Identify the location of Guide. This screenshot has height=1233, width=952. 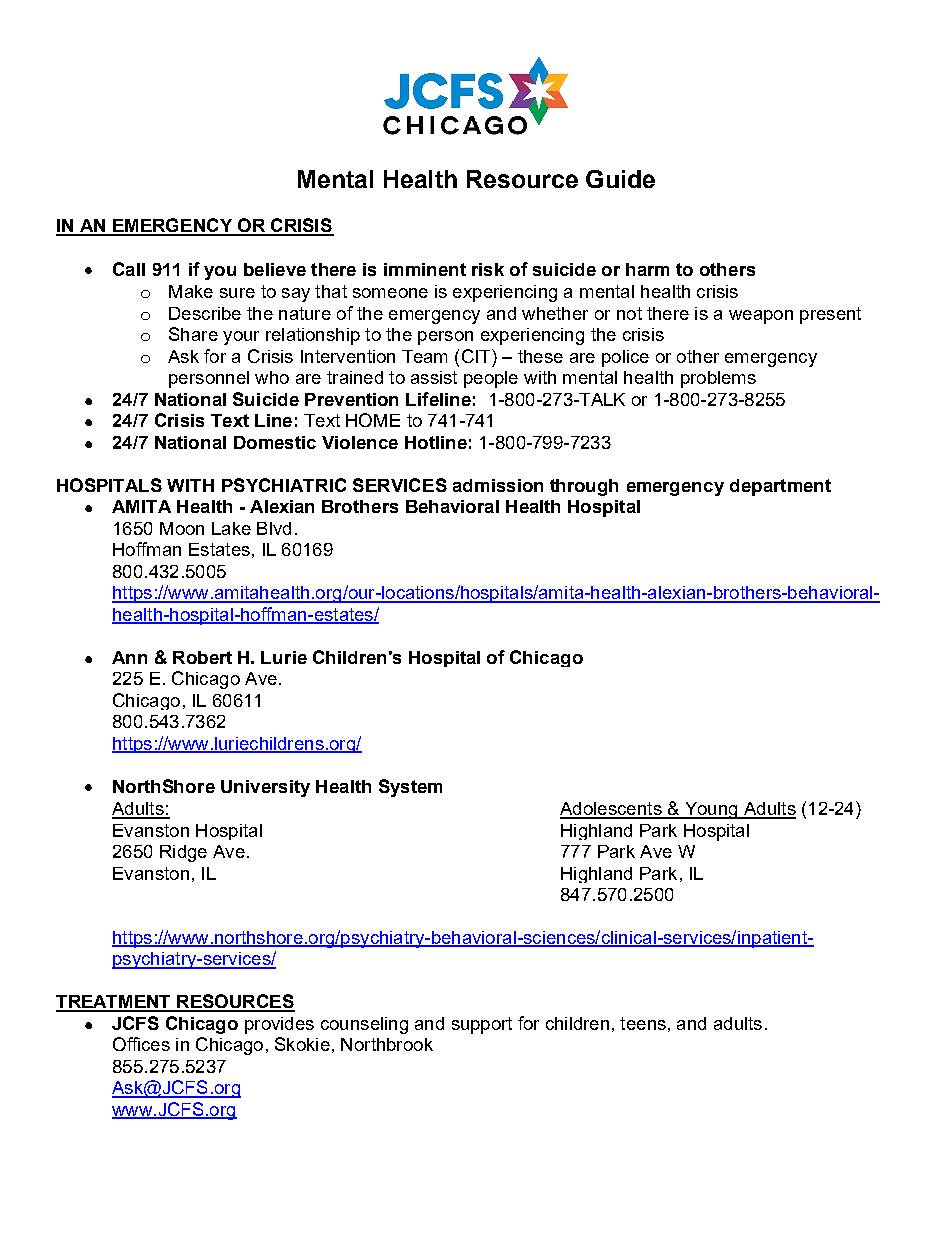
(620, 179).
